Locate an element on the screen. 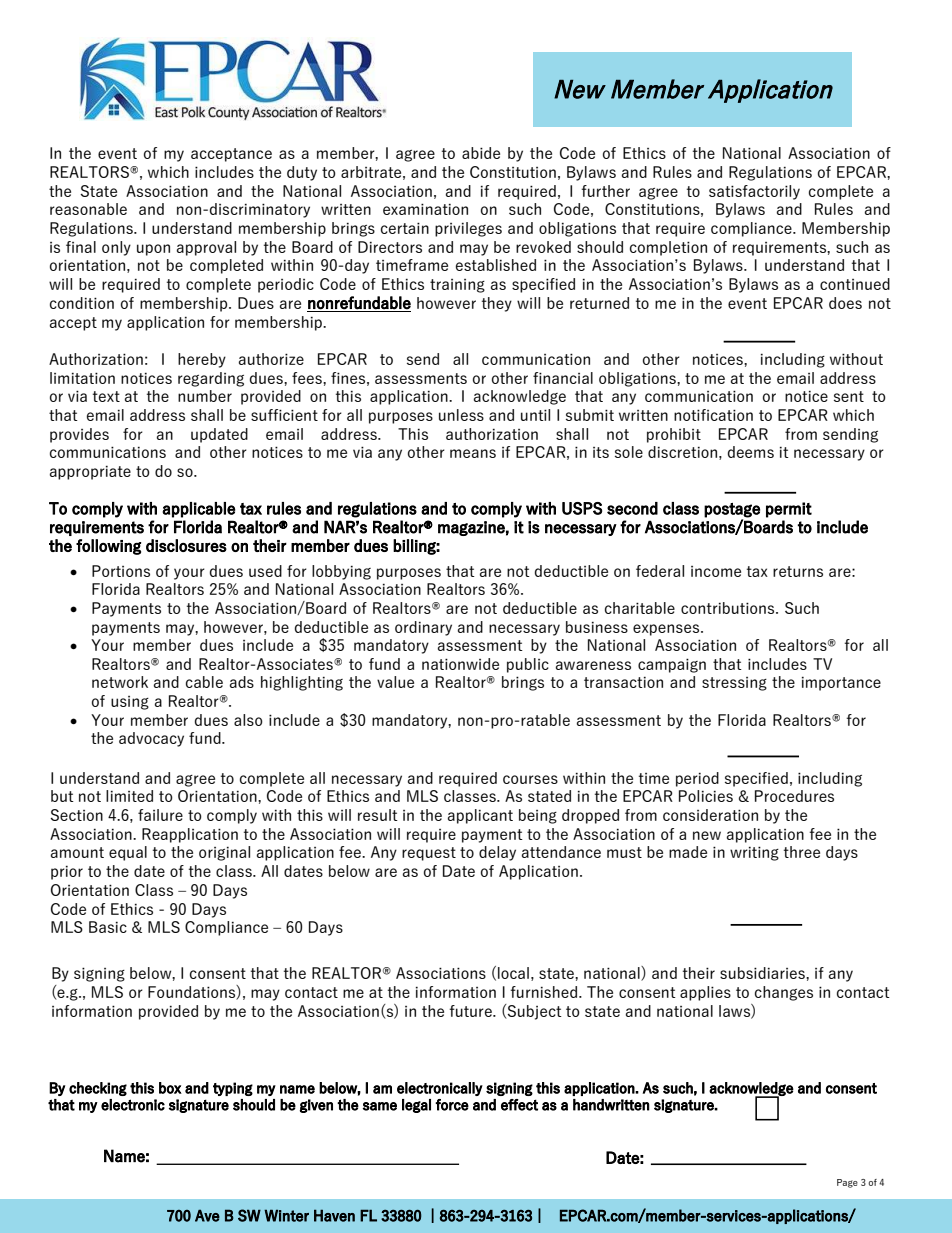 The height and width of the screenshot is (1233, 952). reasonable is located at coordinates (88, 209).
